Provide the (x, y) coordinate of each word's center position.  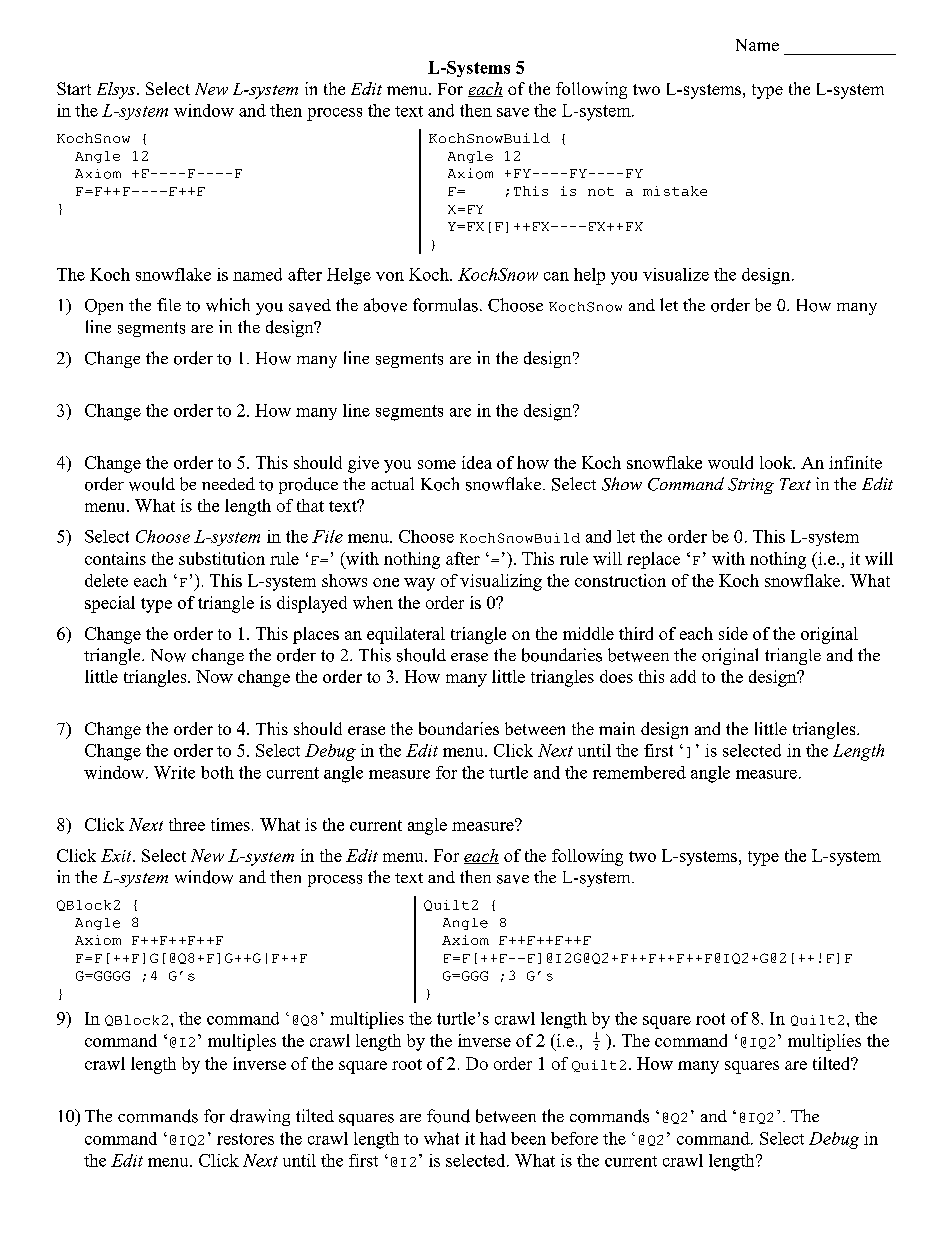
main (617, 728)
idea (477, 462)
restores (245, 1139)
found (448, 1116)
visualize (676, 274)
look (777, 462)
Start (74, 88)
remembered (639, 772)
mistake (675, 191)
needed (228, 483)
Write (174, 772)
